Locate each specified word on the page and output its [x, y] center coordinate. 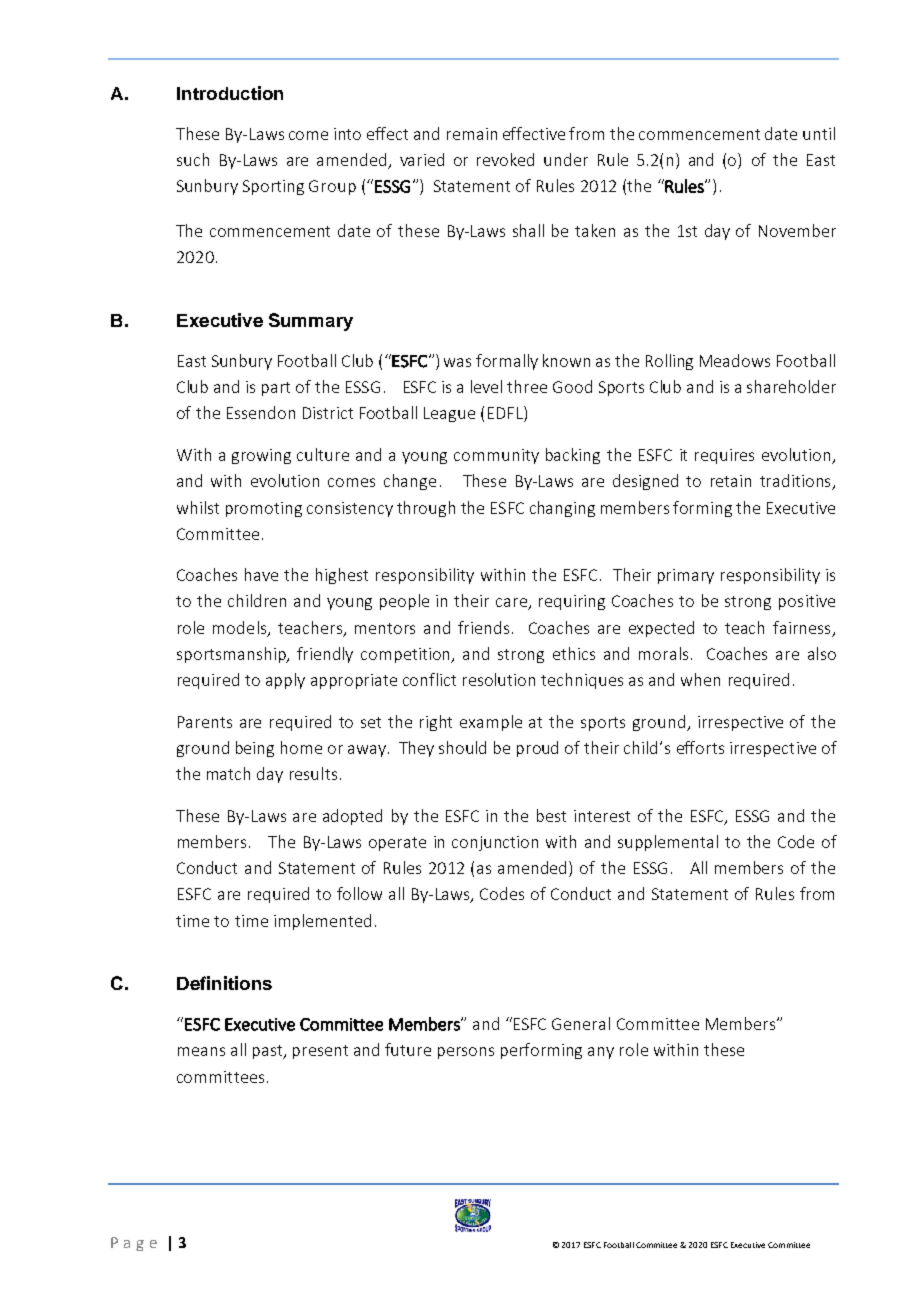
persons [466, 1053]
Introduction [230, 93]
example [491, 723]
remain [472, 134]
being [255, 749]
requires [724, 456]
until [819, 133]
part [276, 389]
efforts [700, 747]
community [496, 456]
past [269, 1052]
